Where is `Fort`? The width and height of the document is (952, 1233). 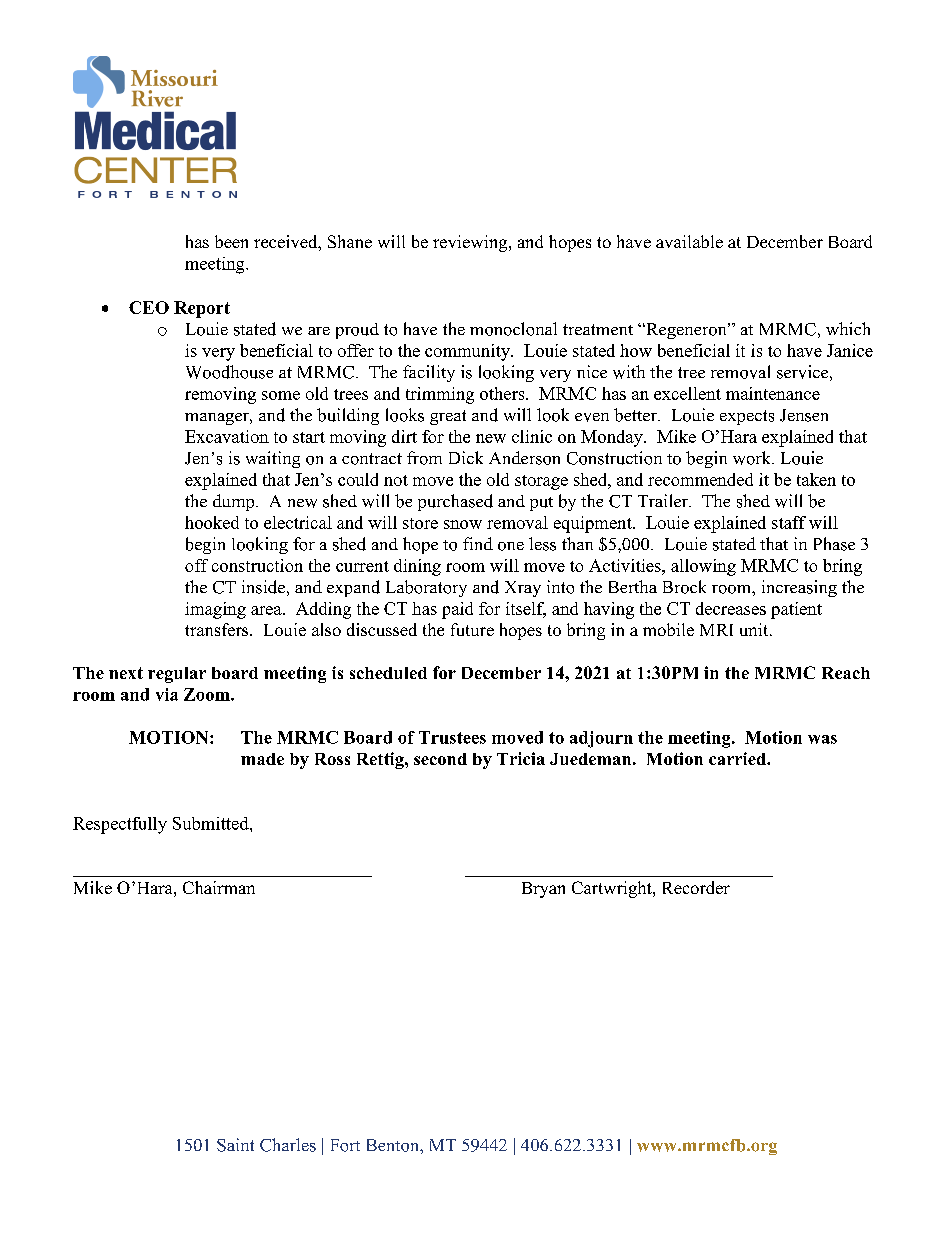 Fort is located at coordinates (345, 1145).
